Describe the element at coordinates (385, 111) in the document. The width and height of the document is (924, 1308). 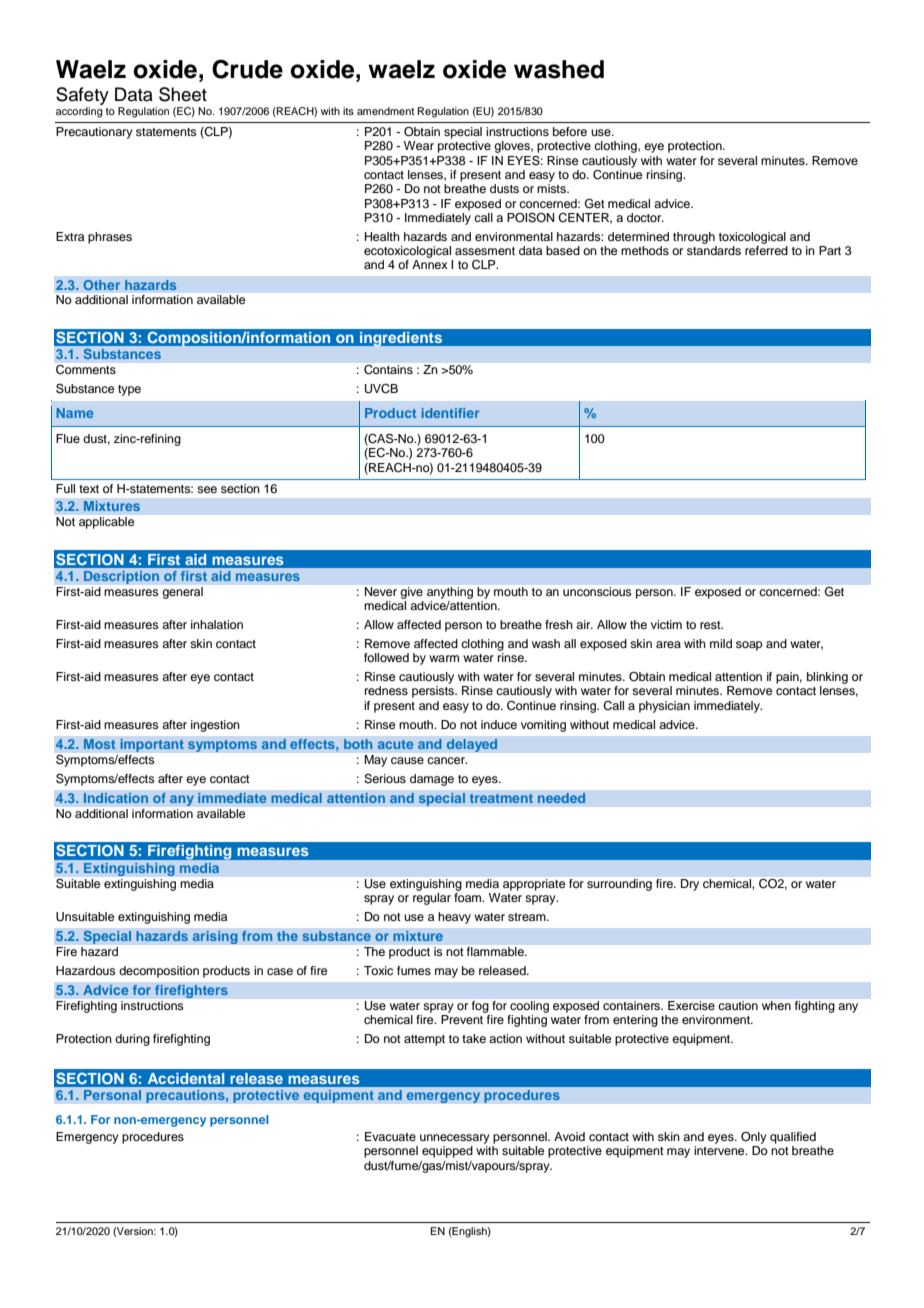
I see `amendment` at that location.
